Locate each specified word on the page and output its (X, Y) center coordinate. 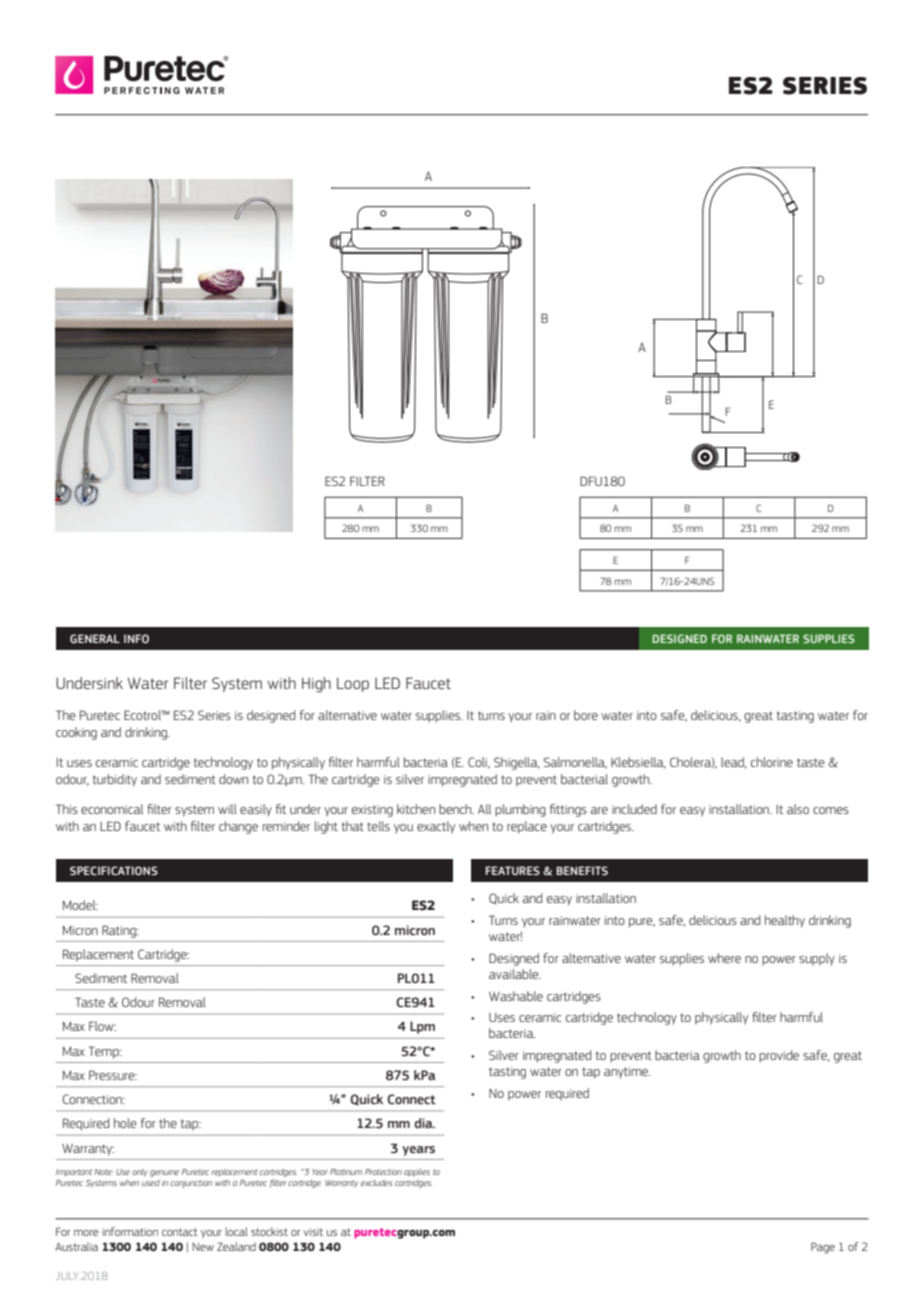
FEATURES (513, 870)
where (724, 958)
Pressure (113, 1075)
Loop (353, 684)
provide (779, 1056)
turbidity (115, 780)
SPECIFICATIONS (114, 870)
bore (586, 715)
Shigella (517, 763)
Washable (516, 996)
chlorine (772, 762)
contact (180, 1232)
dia (425, 1123)
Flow (102, 1026)
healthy (785, 921)
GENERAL (95, 638)
